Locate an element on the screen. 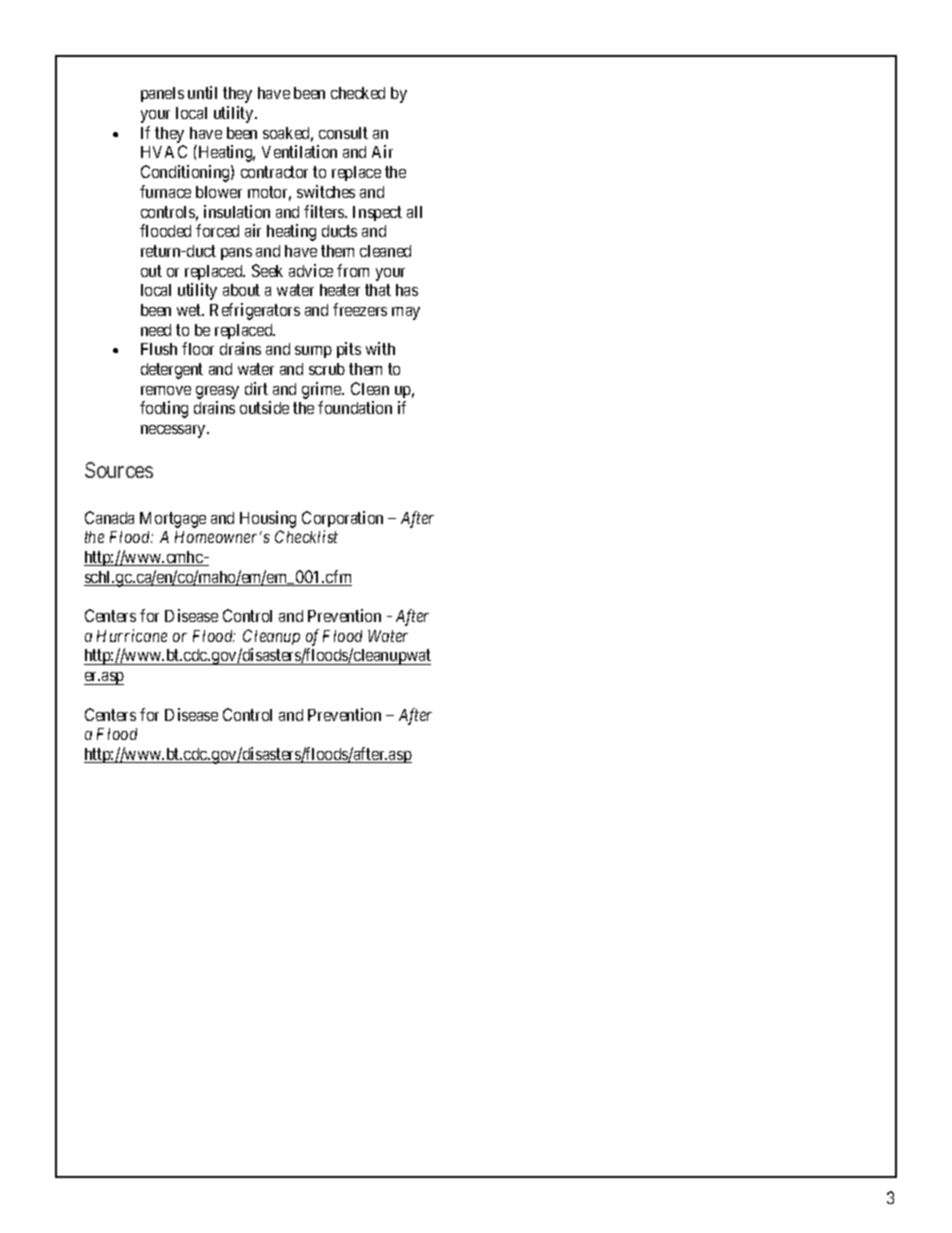  Inspect is located at coordinates (377, 213).
